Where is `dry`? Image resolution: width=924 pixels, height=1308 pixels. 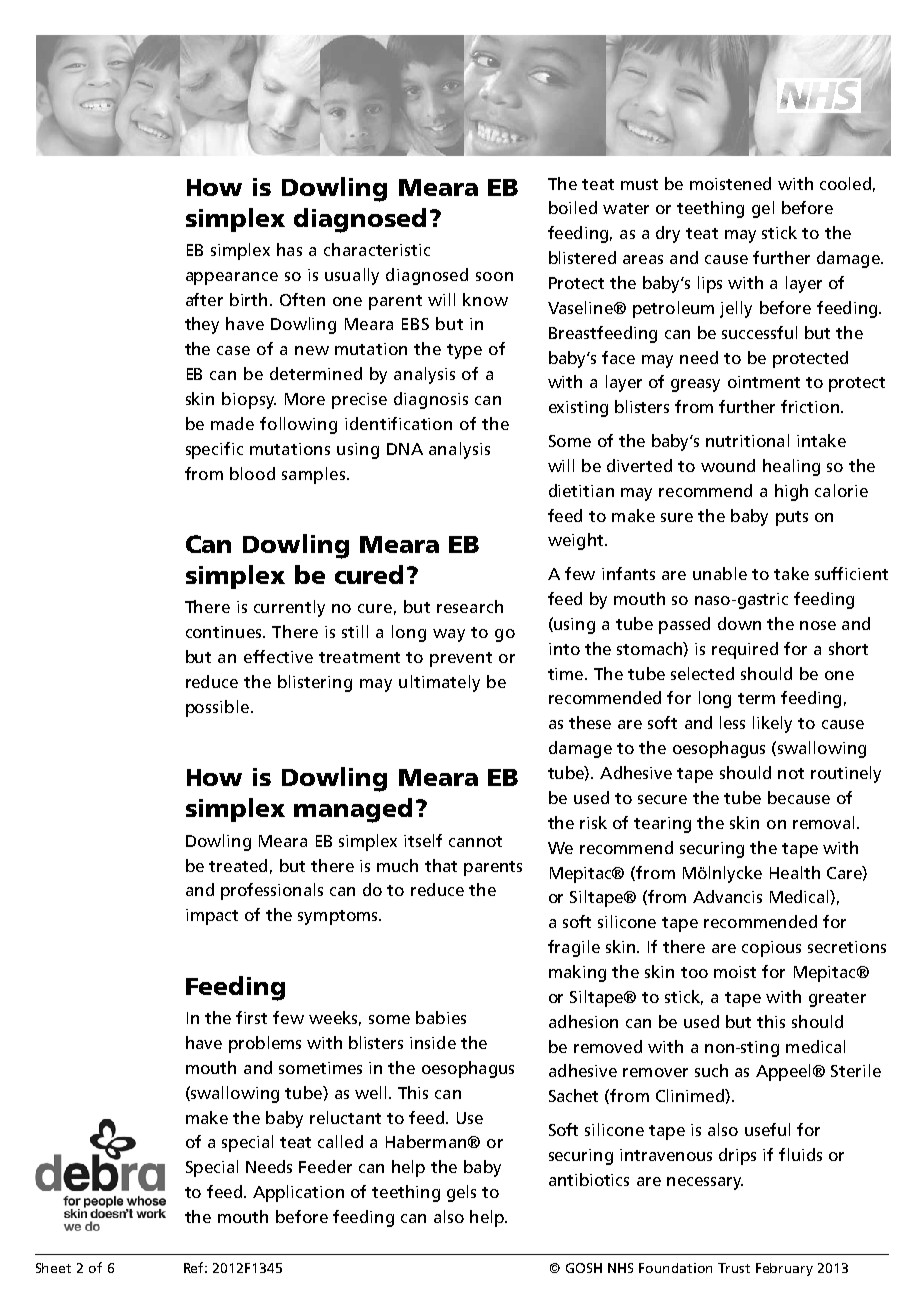
dry is located at coordinates (668, 234).
